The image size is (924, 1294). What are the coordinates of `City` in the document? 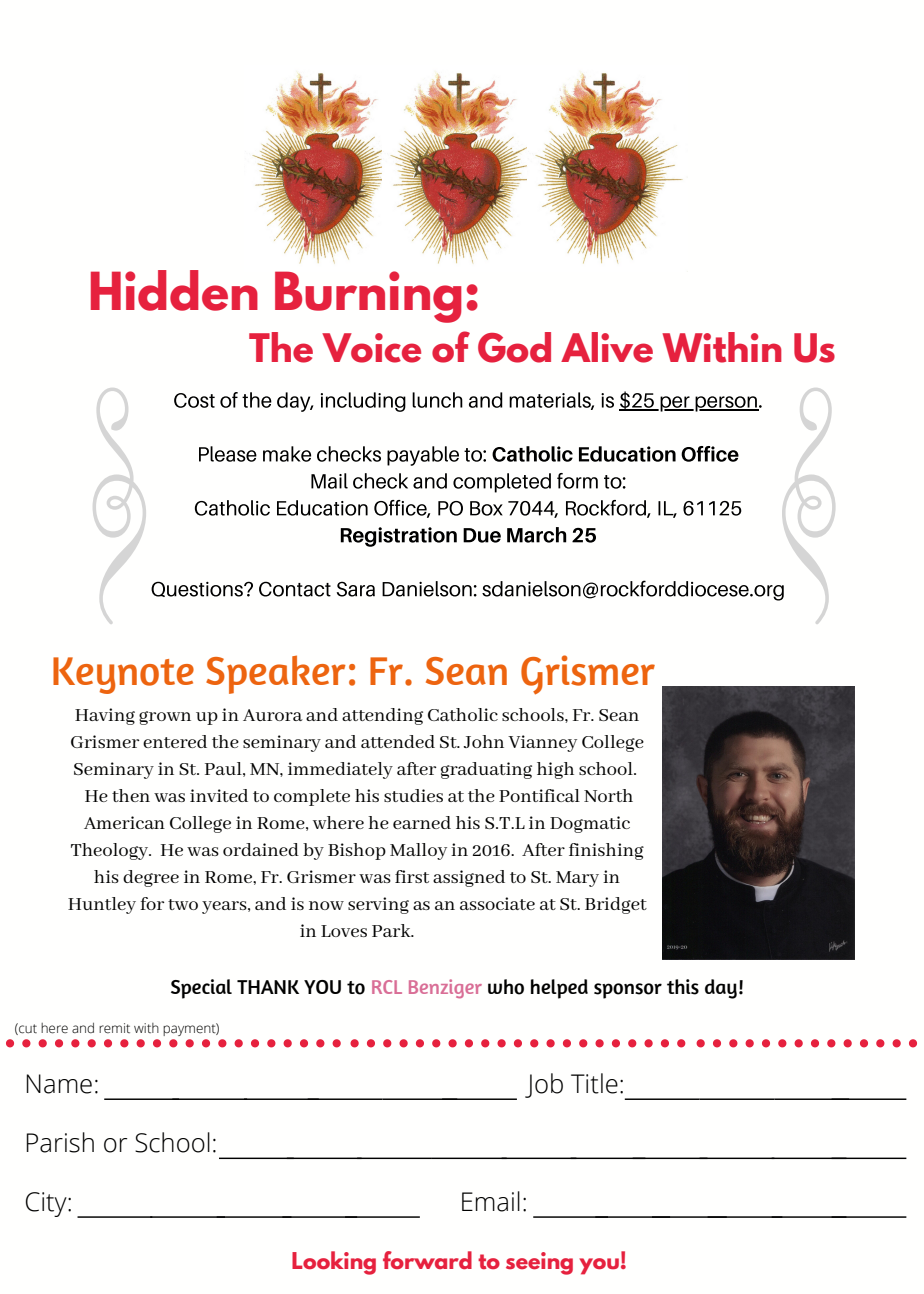 It's located at (47, 1204).
